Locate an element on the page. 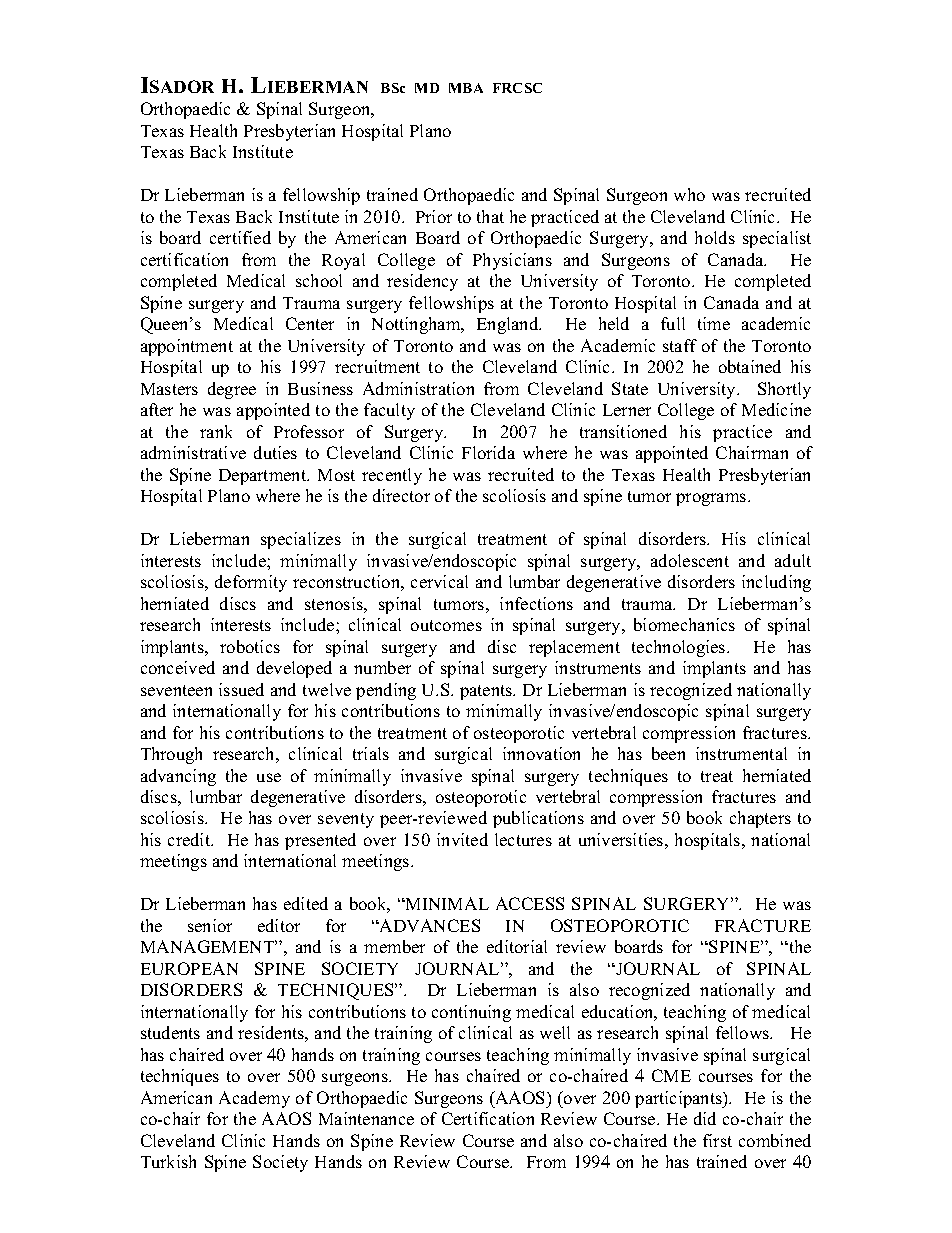 The width and height of the image is (952, 1233). holds is located at coordinates (715, 237).
